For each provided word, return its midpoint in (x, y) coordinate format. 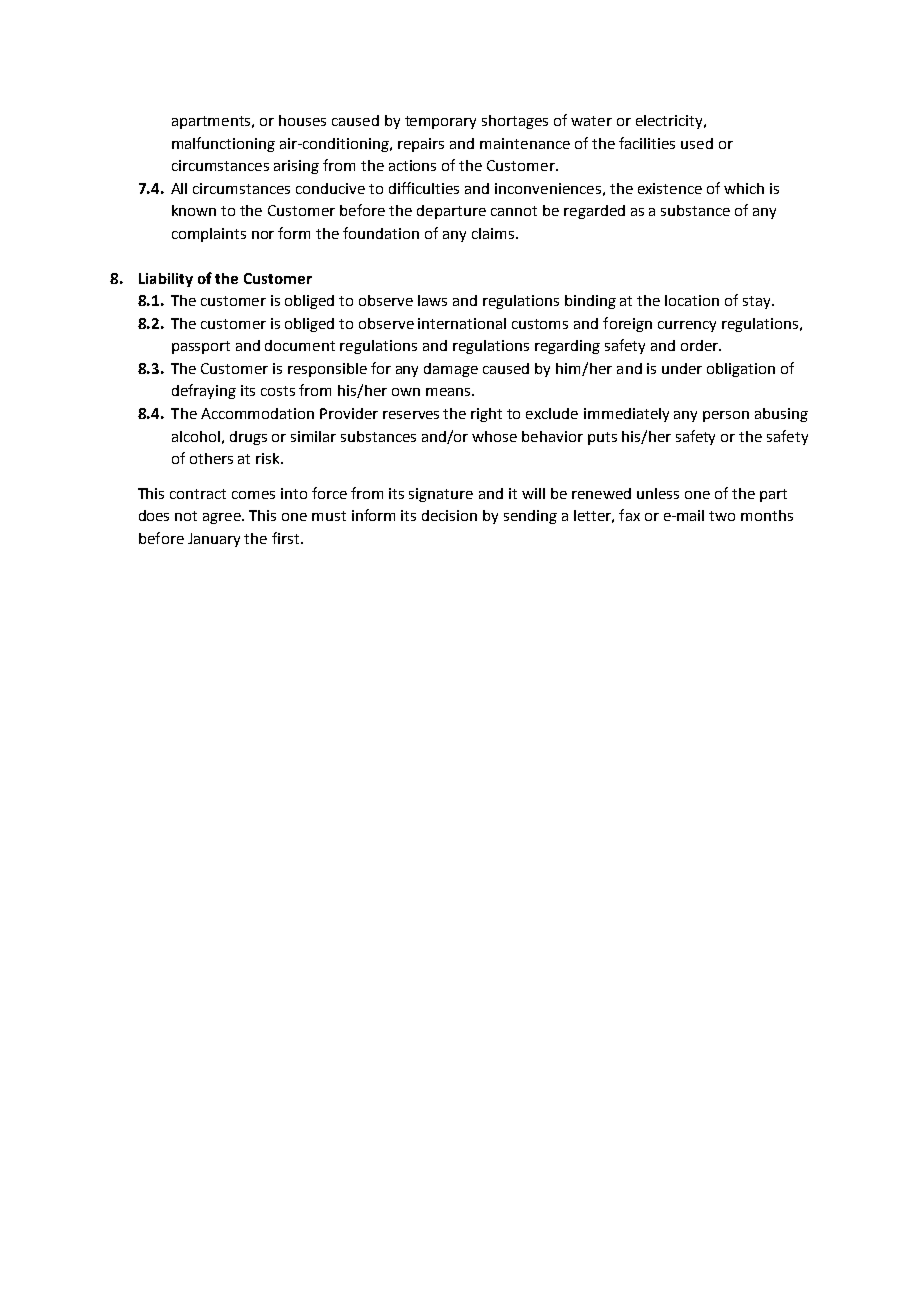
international (462, 323)
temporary (440, 122)
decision (449, 515)
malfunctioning (223, 144)
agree (223, 518)
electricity (670, 122)
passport (201, 347)
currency (687, 326)
